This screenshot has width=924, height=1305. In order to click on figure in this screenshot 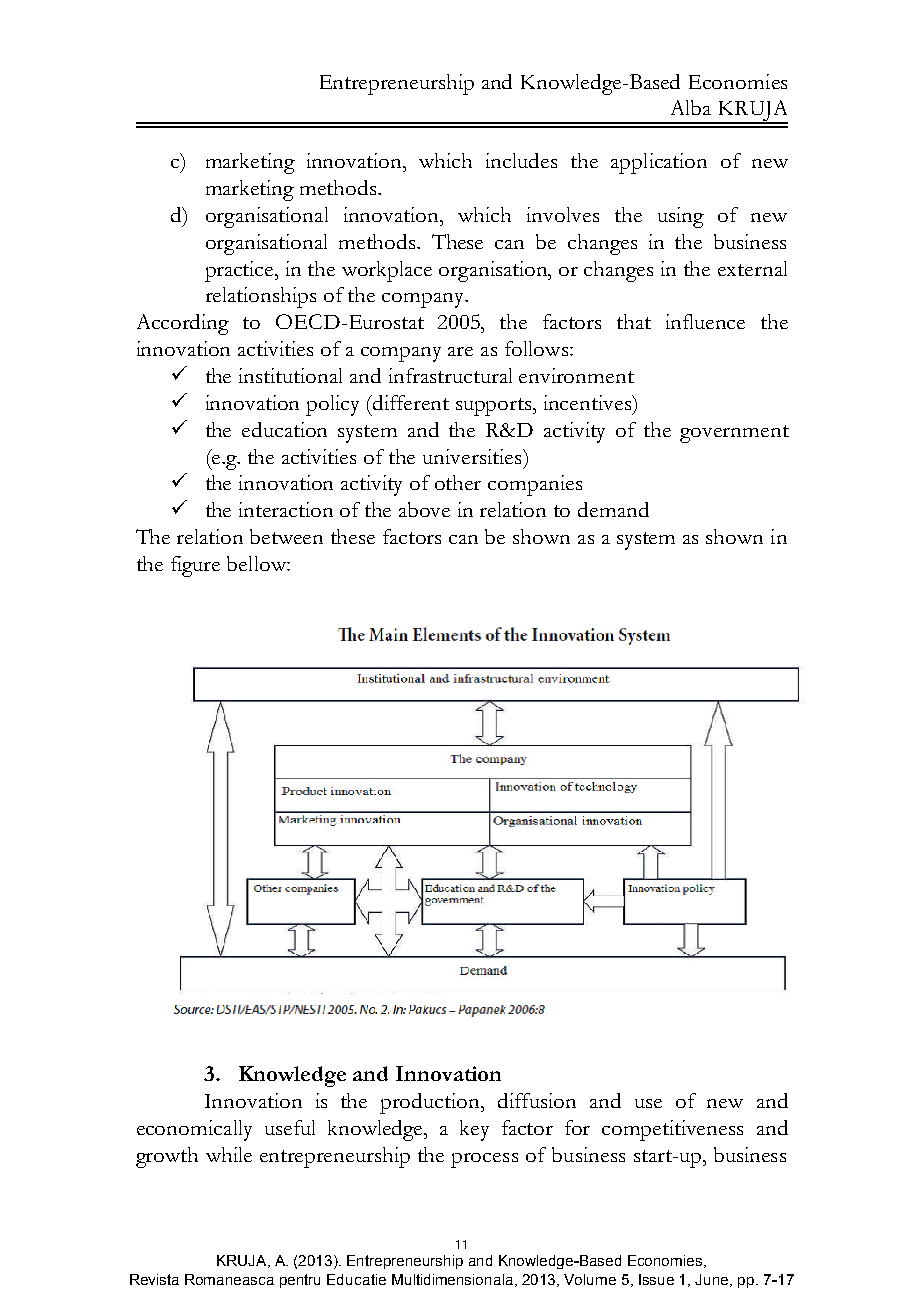, I will do `click(195, 566)`.
